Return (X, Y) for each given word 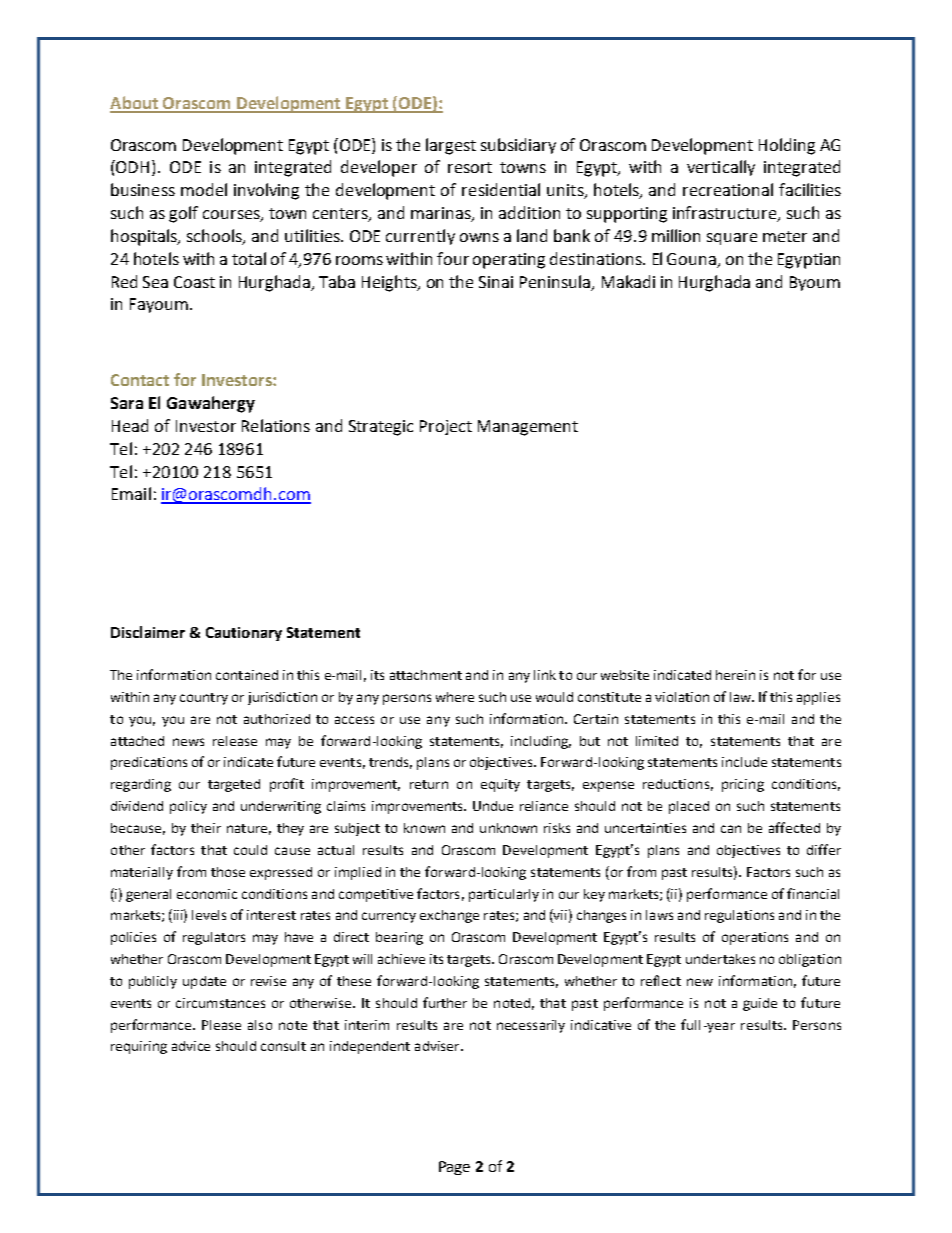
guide (760, 1004)
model (204, 189)
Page (454, 1168)
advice (191, 1046)
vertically (721, 168)
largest (451, 146)
